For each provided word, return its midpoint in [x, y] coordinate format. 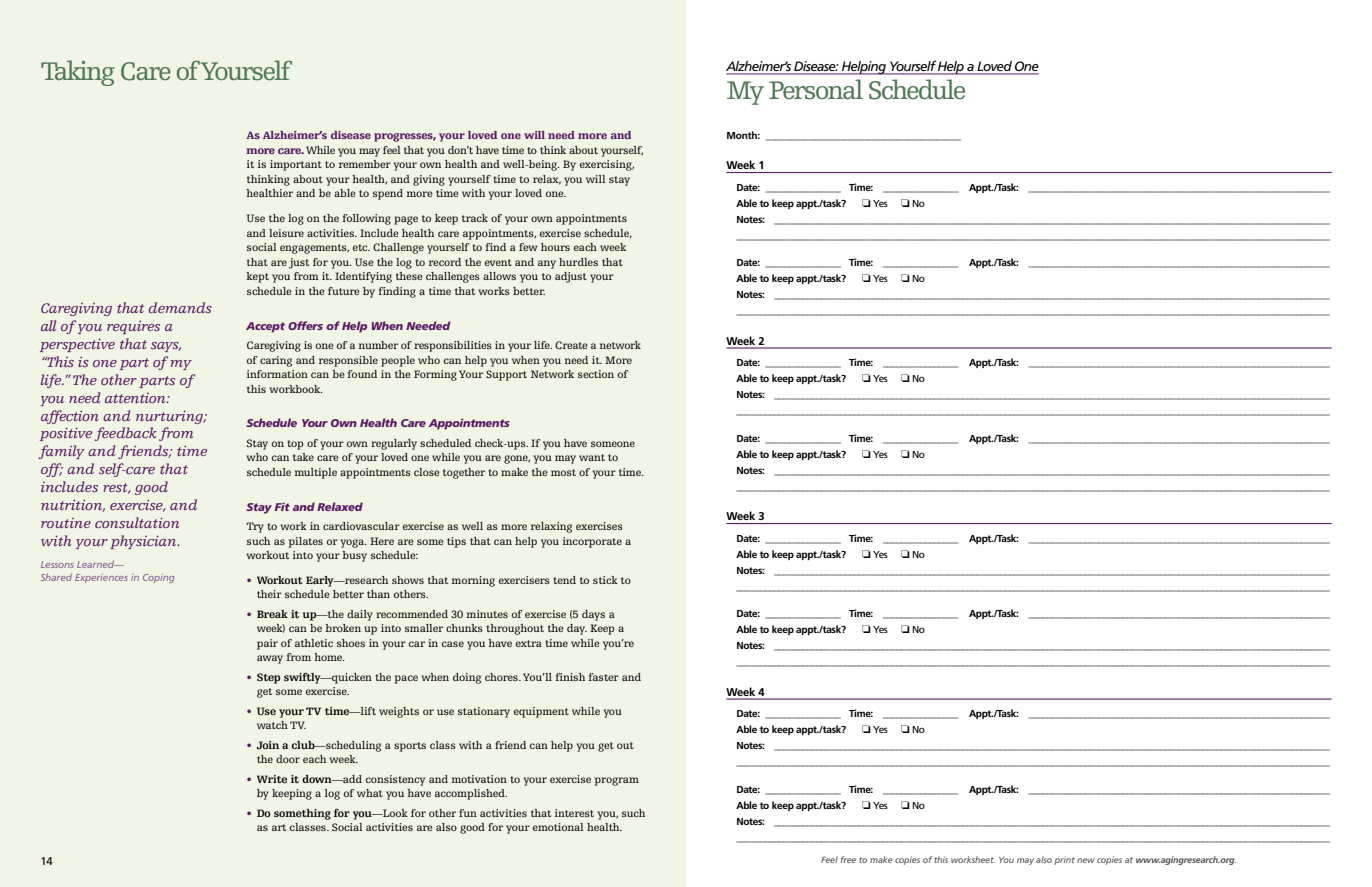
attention [136, 398]
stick [605, 580]
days [593, 615]
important [296, 165]
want [592, 457]
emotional [558, 827]
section [596, 374]
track [475, 218]
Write [272, 779]
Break [272, 614]
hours [555, 247]
